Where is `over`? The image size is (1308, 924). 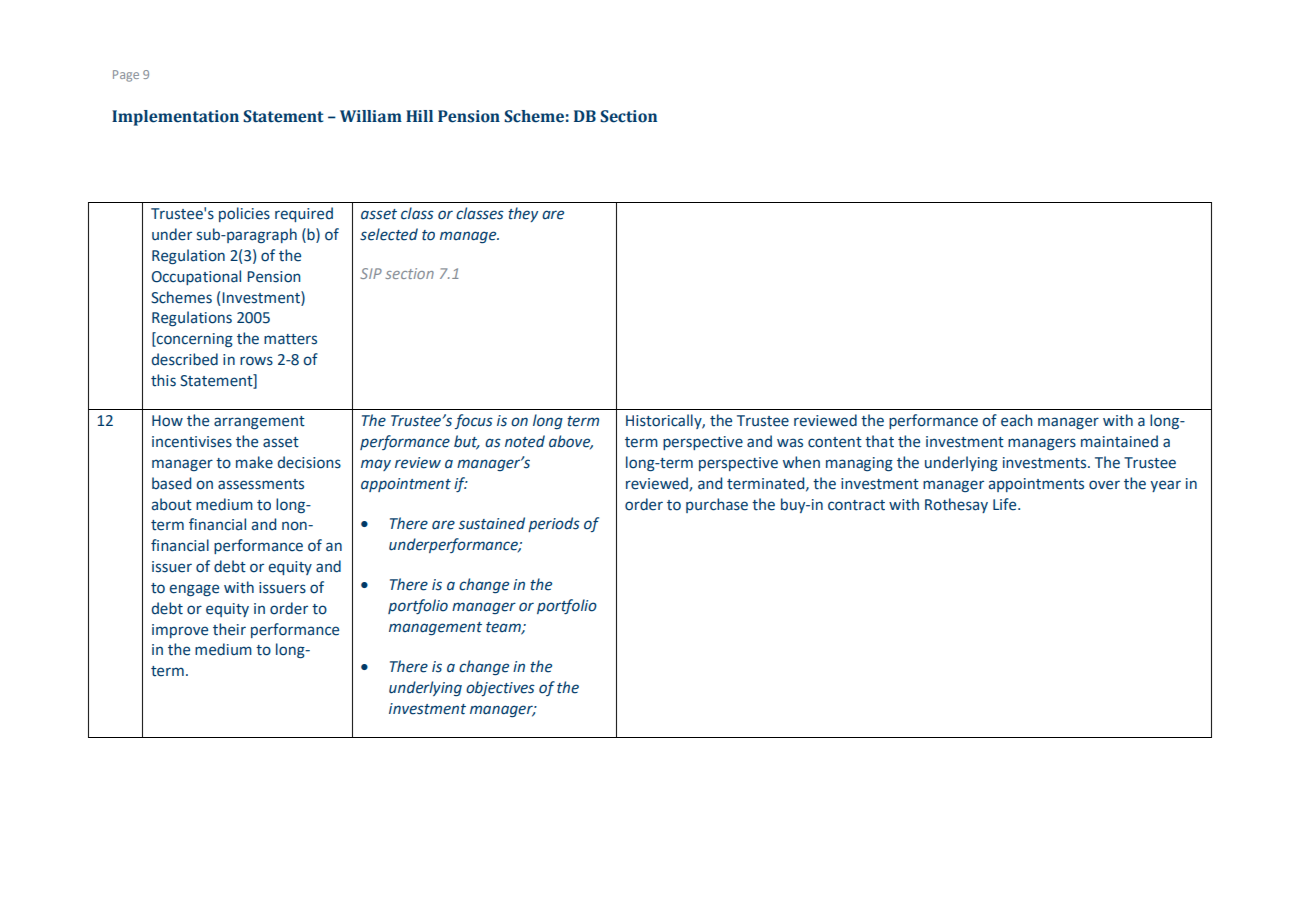
over is located at coordinates (1104, 485).
